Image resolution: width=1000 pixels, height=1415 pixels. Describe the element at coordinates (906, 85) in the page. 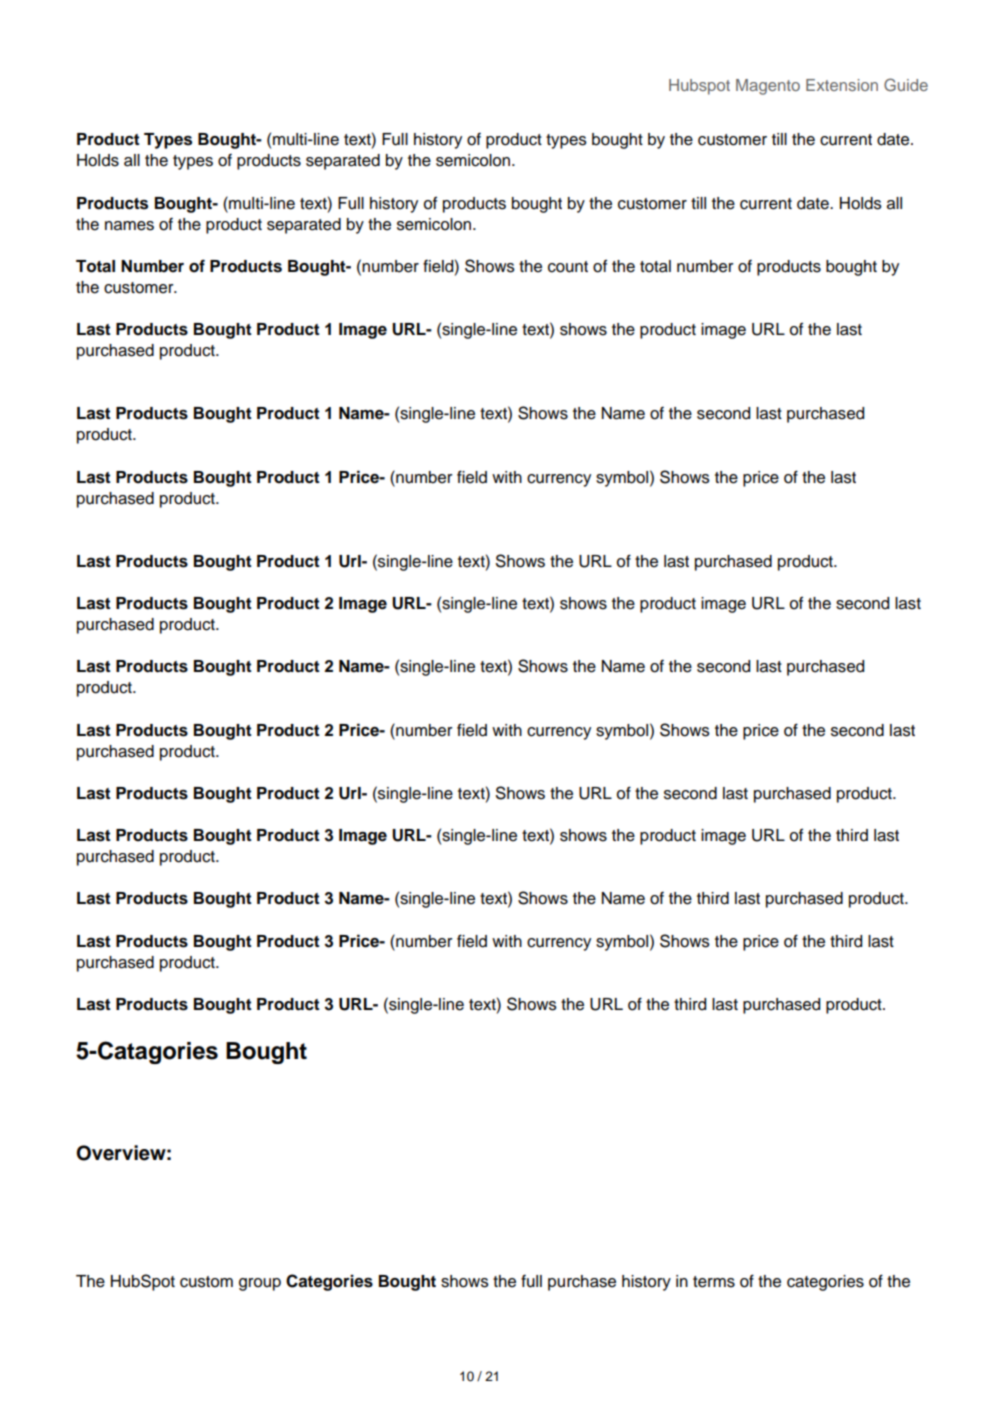

I see `Guide` at that location.
